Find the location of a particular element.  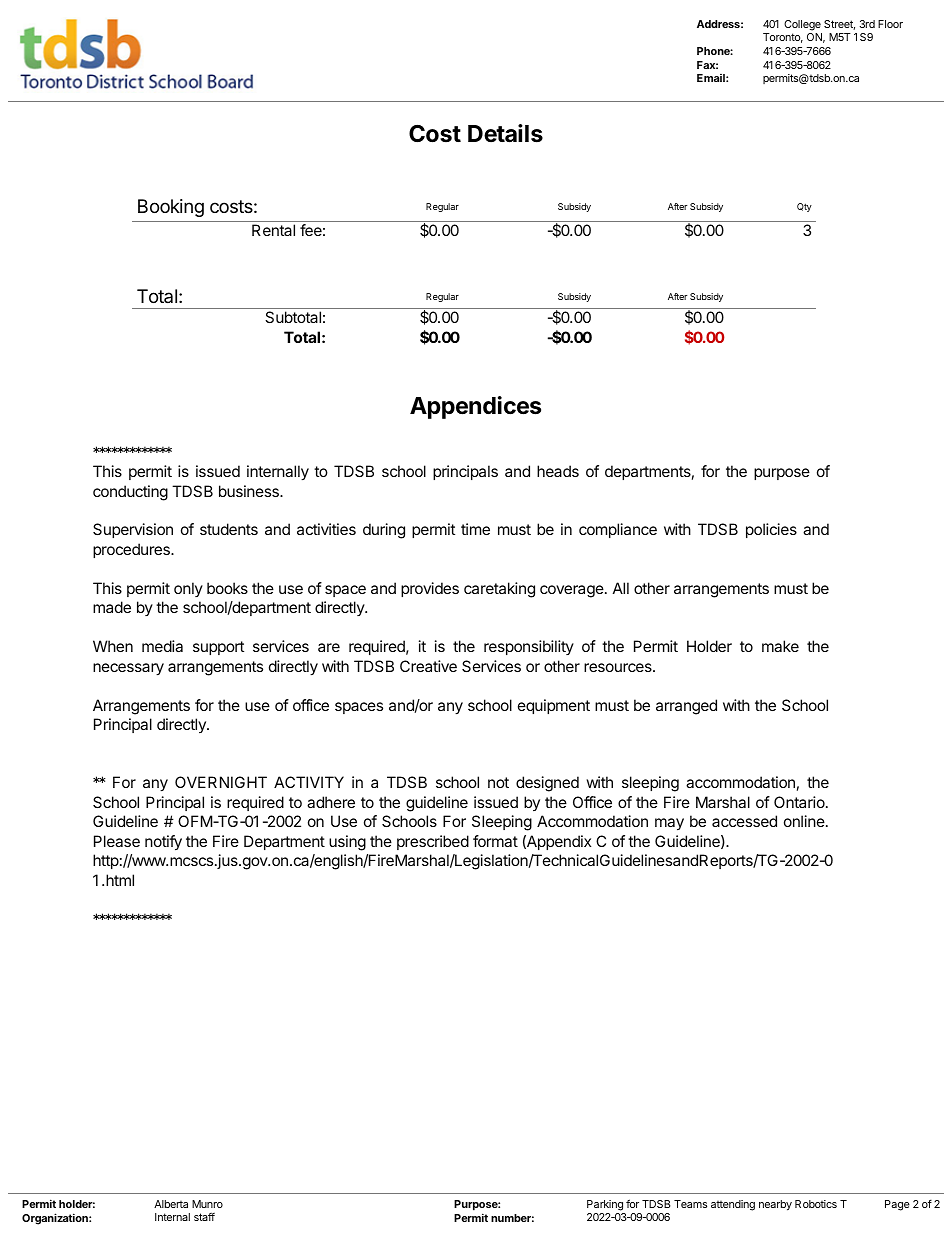

make is located at coordinates (780, 646).
